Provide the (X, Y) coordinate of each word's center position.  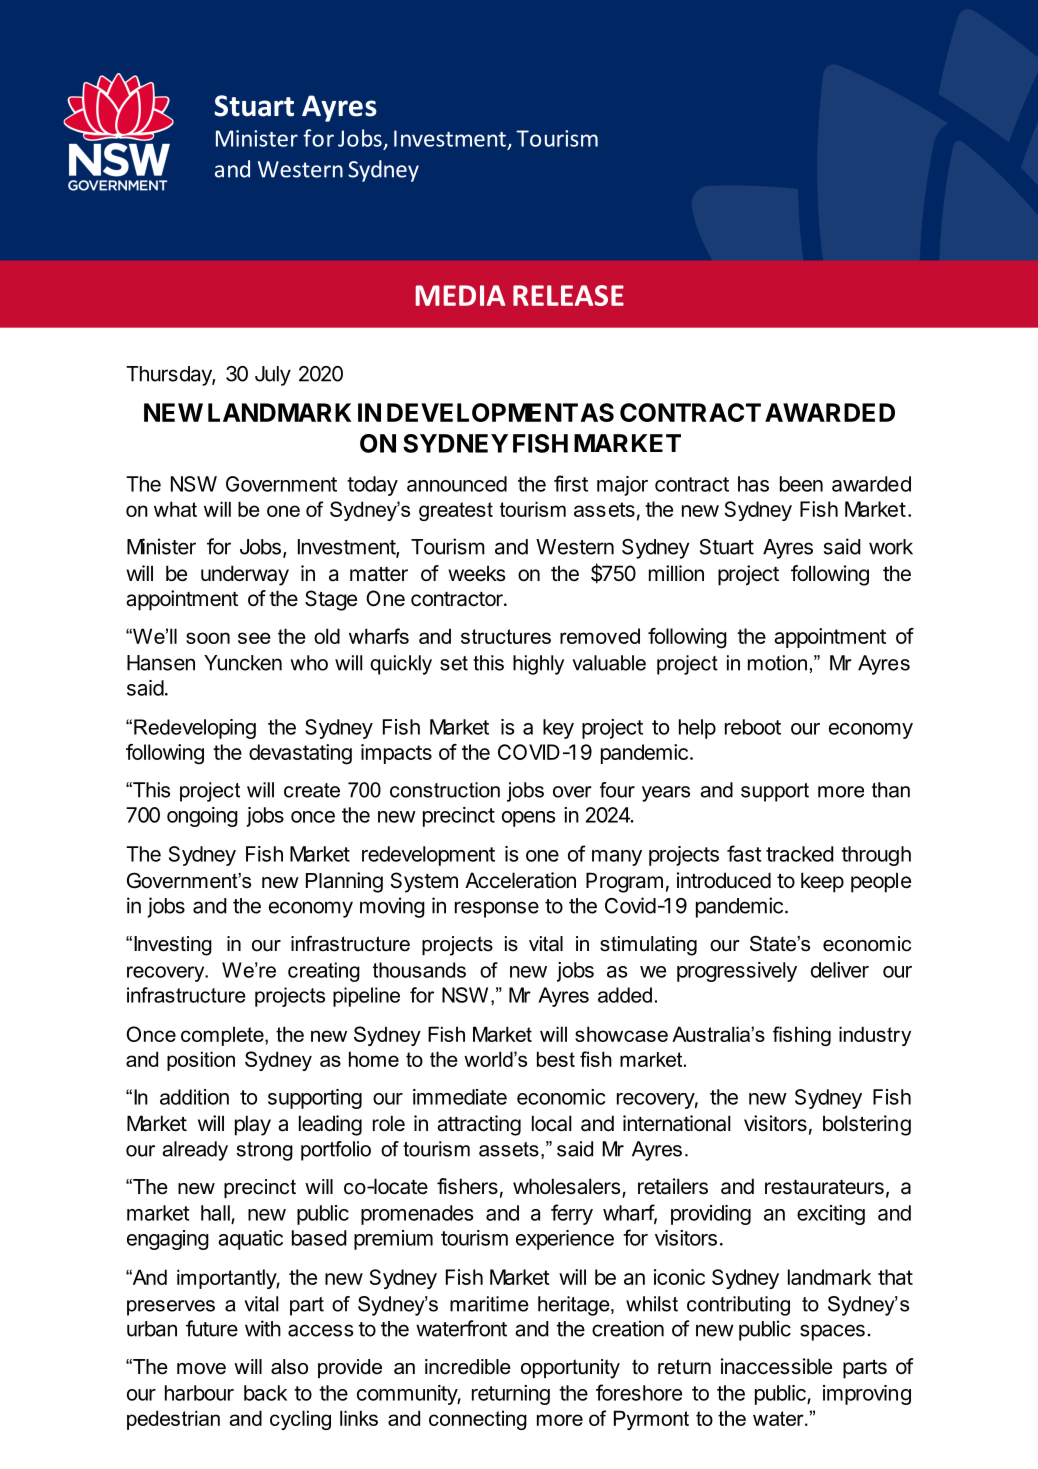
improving (867, 1395)
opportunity (570, 1369)
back (265, 1393)
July (273, 376)
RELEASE (568, 295)
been (801, 484)
